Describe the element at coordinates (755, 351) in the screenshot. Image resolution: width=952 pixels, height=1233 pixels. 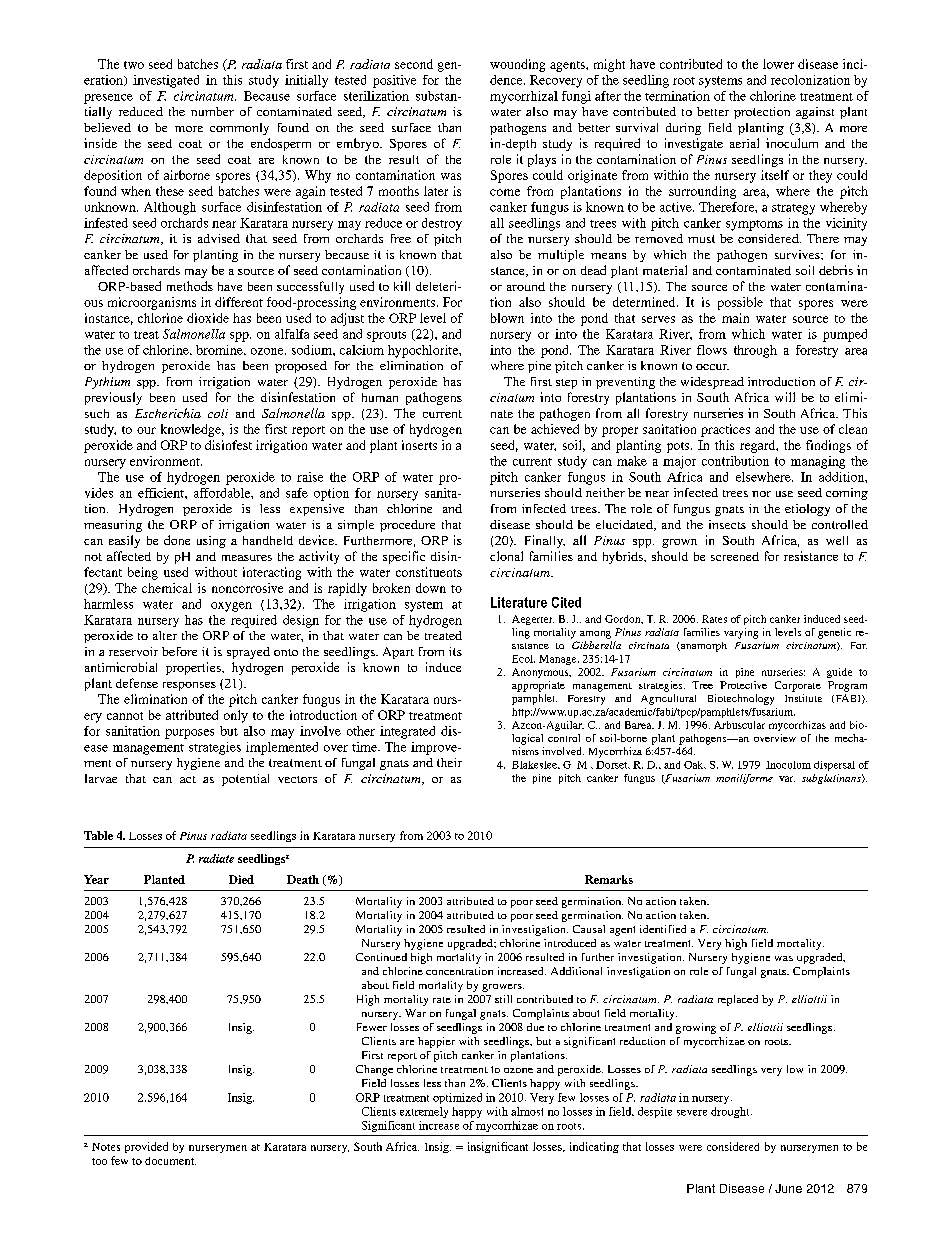
I see `through` at that location.
